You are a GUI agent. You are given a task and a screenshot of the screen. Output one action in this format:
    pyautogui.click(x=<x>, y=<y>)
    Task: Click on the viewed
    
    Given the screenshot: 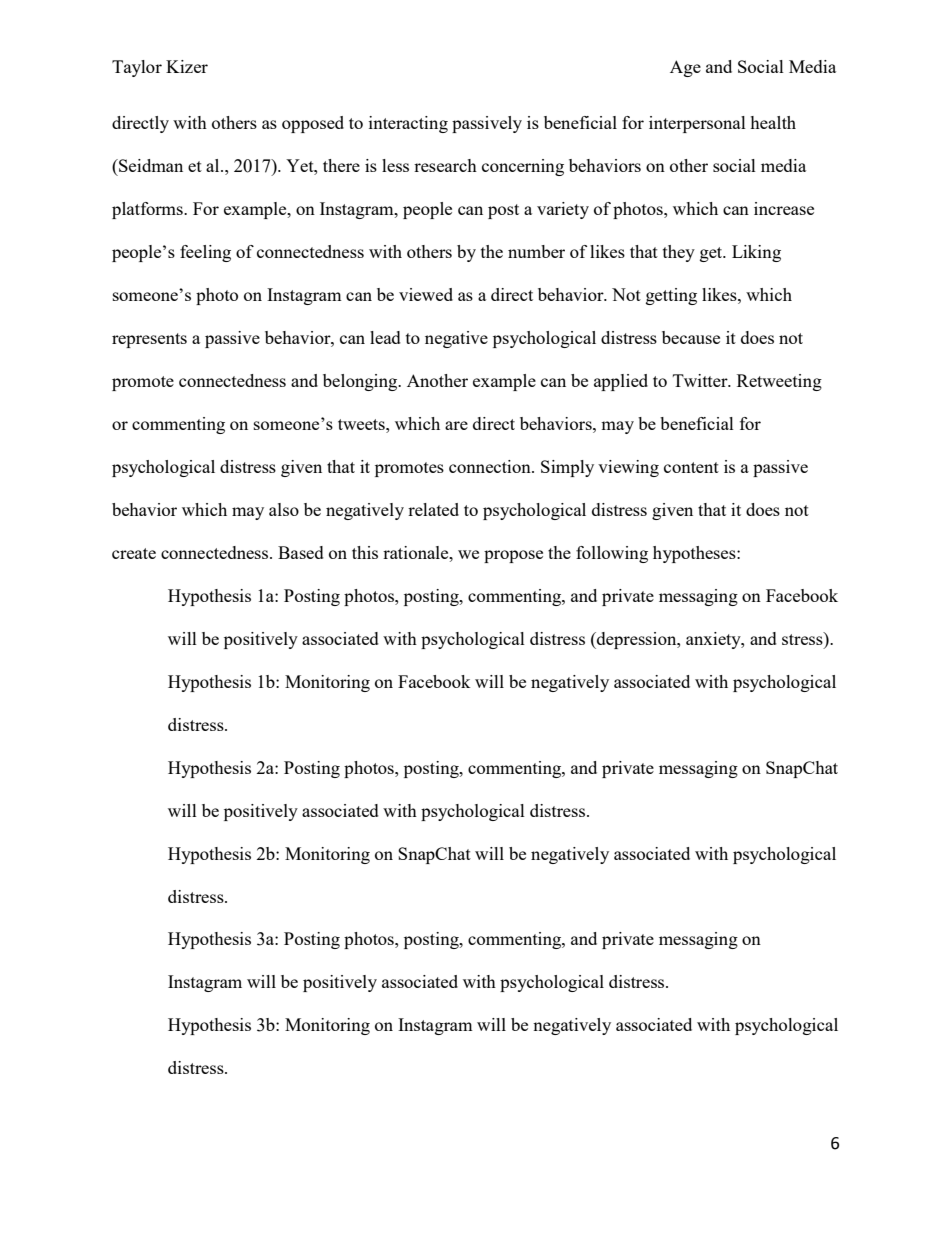 What is the action you would take?
    pyautogui.click(x=426, y=294)
